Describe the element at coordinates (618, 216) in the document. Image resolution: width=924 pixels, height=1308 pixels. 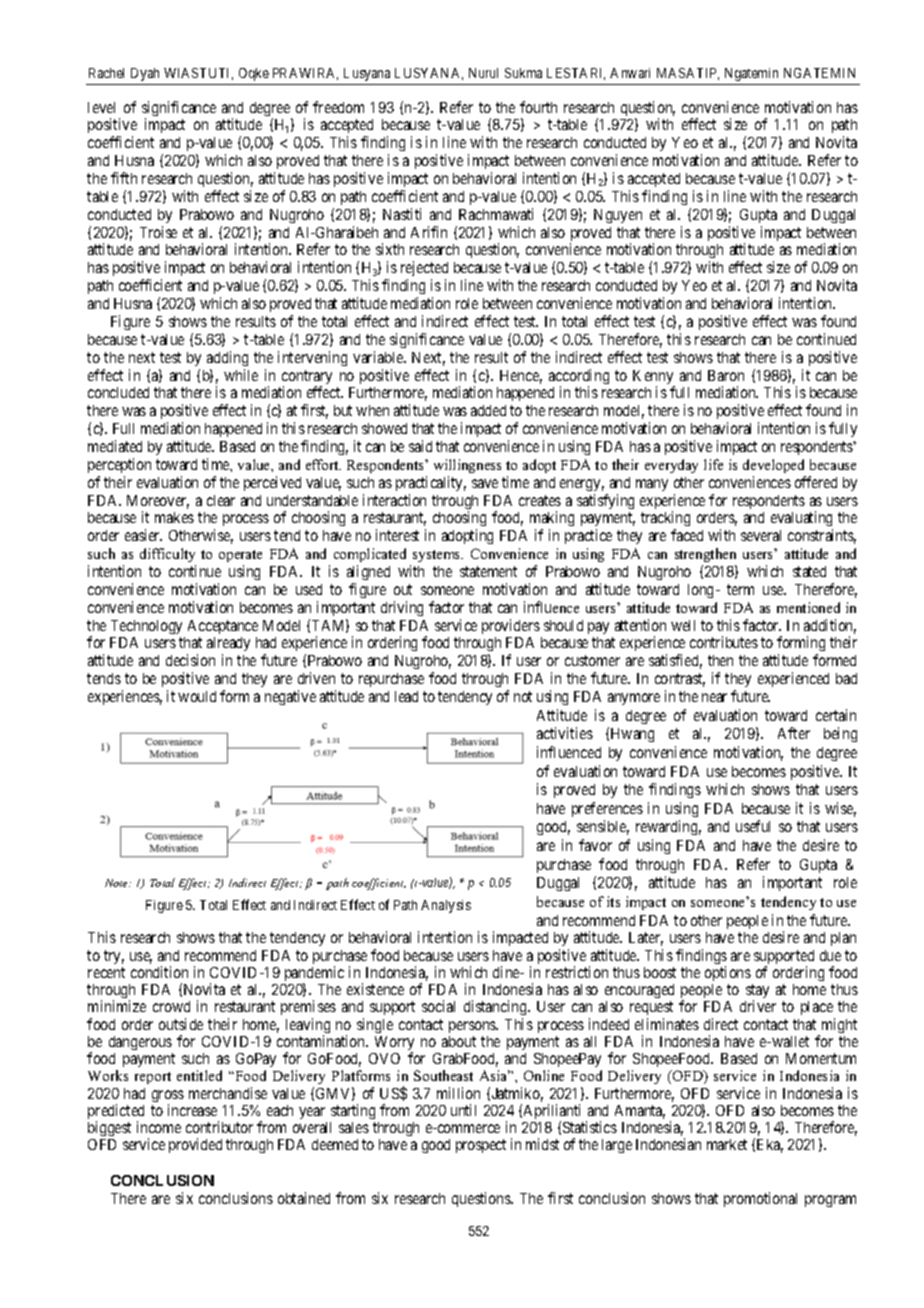
I see `Nguyen` at that location.
